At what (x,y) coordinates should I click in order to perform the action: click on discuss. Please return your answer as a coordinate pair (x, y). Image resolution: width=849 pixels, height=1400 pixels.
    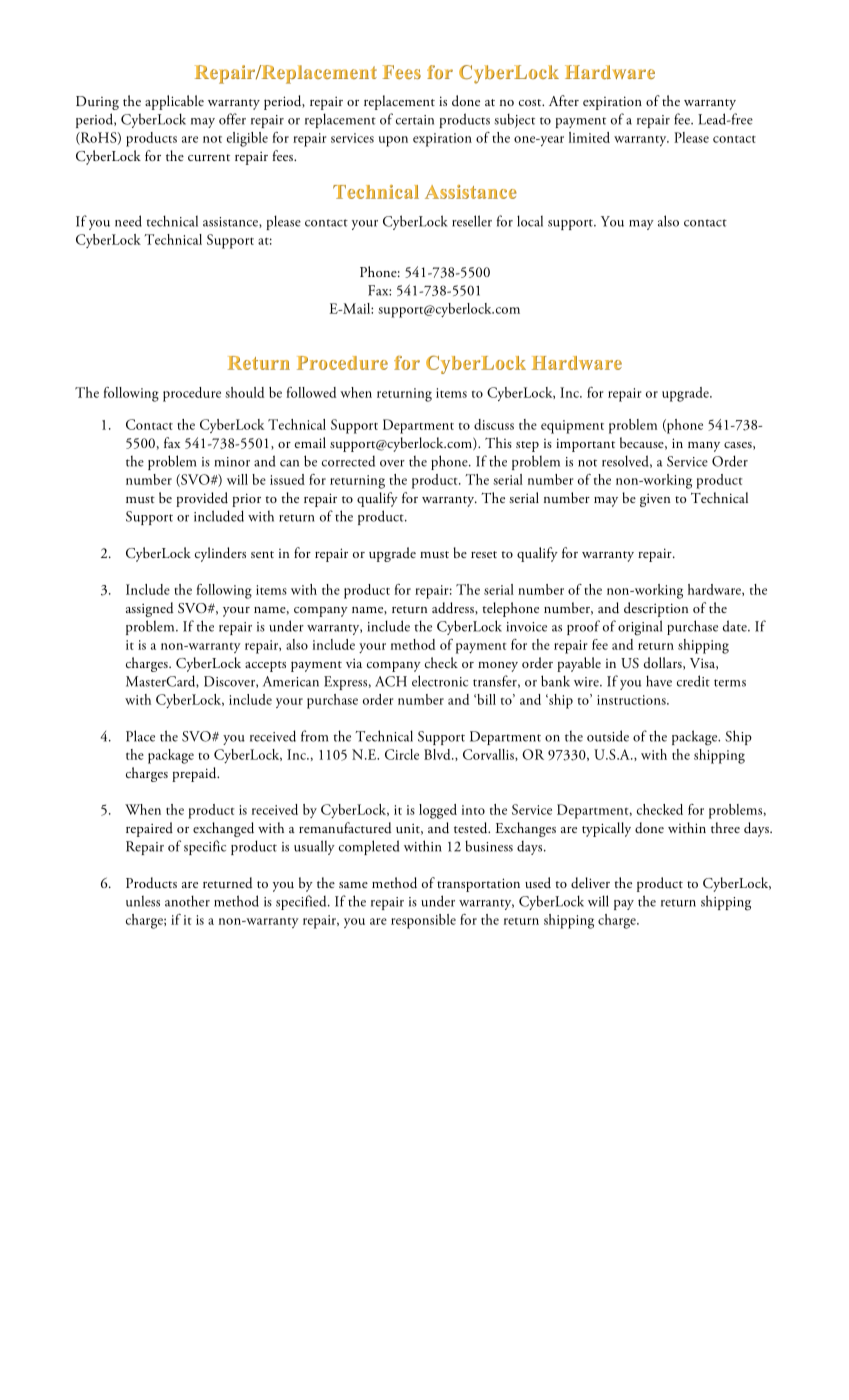
    Looking at the image, I should click on (494, 424).
